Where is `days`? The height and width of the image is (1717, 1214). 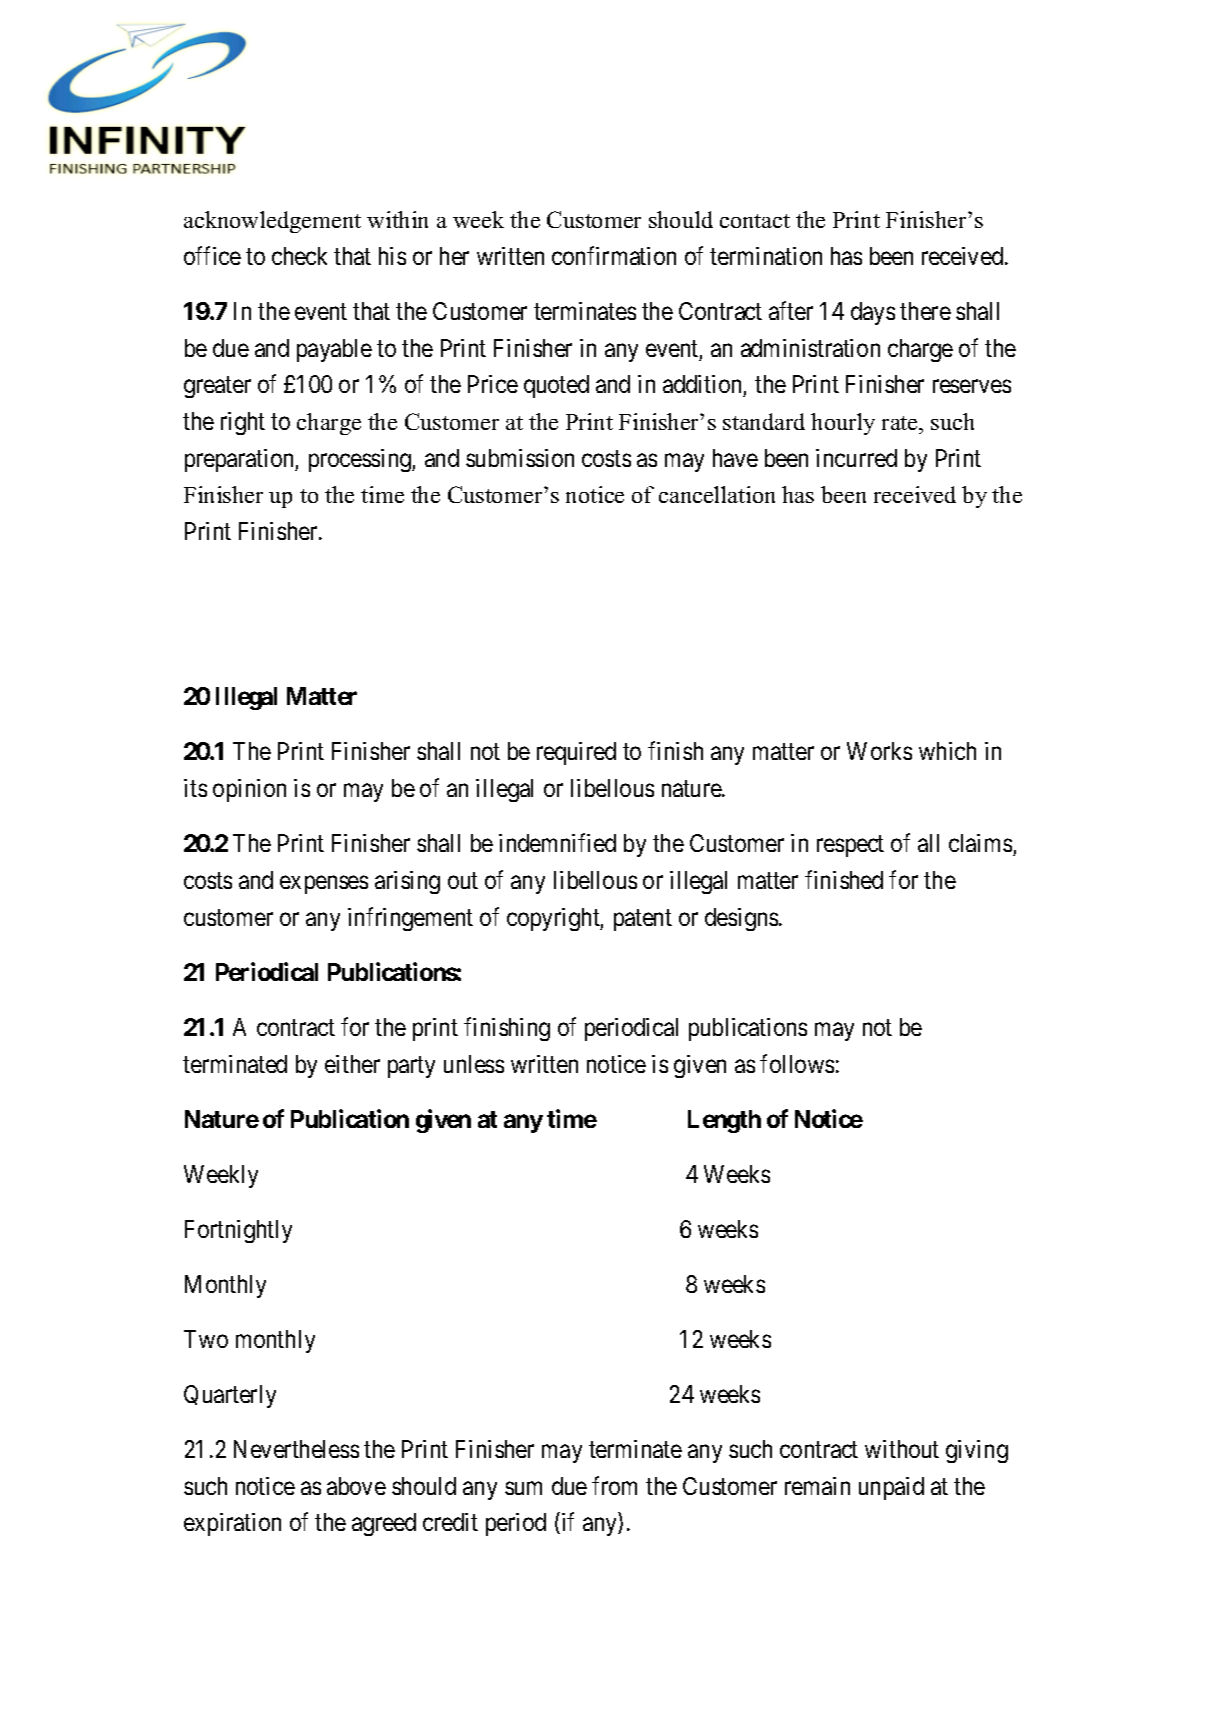 days is located at coordinates (873, 313).
